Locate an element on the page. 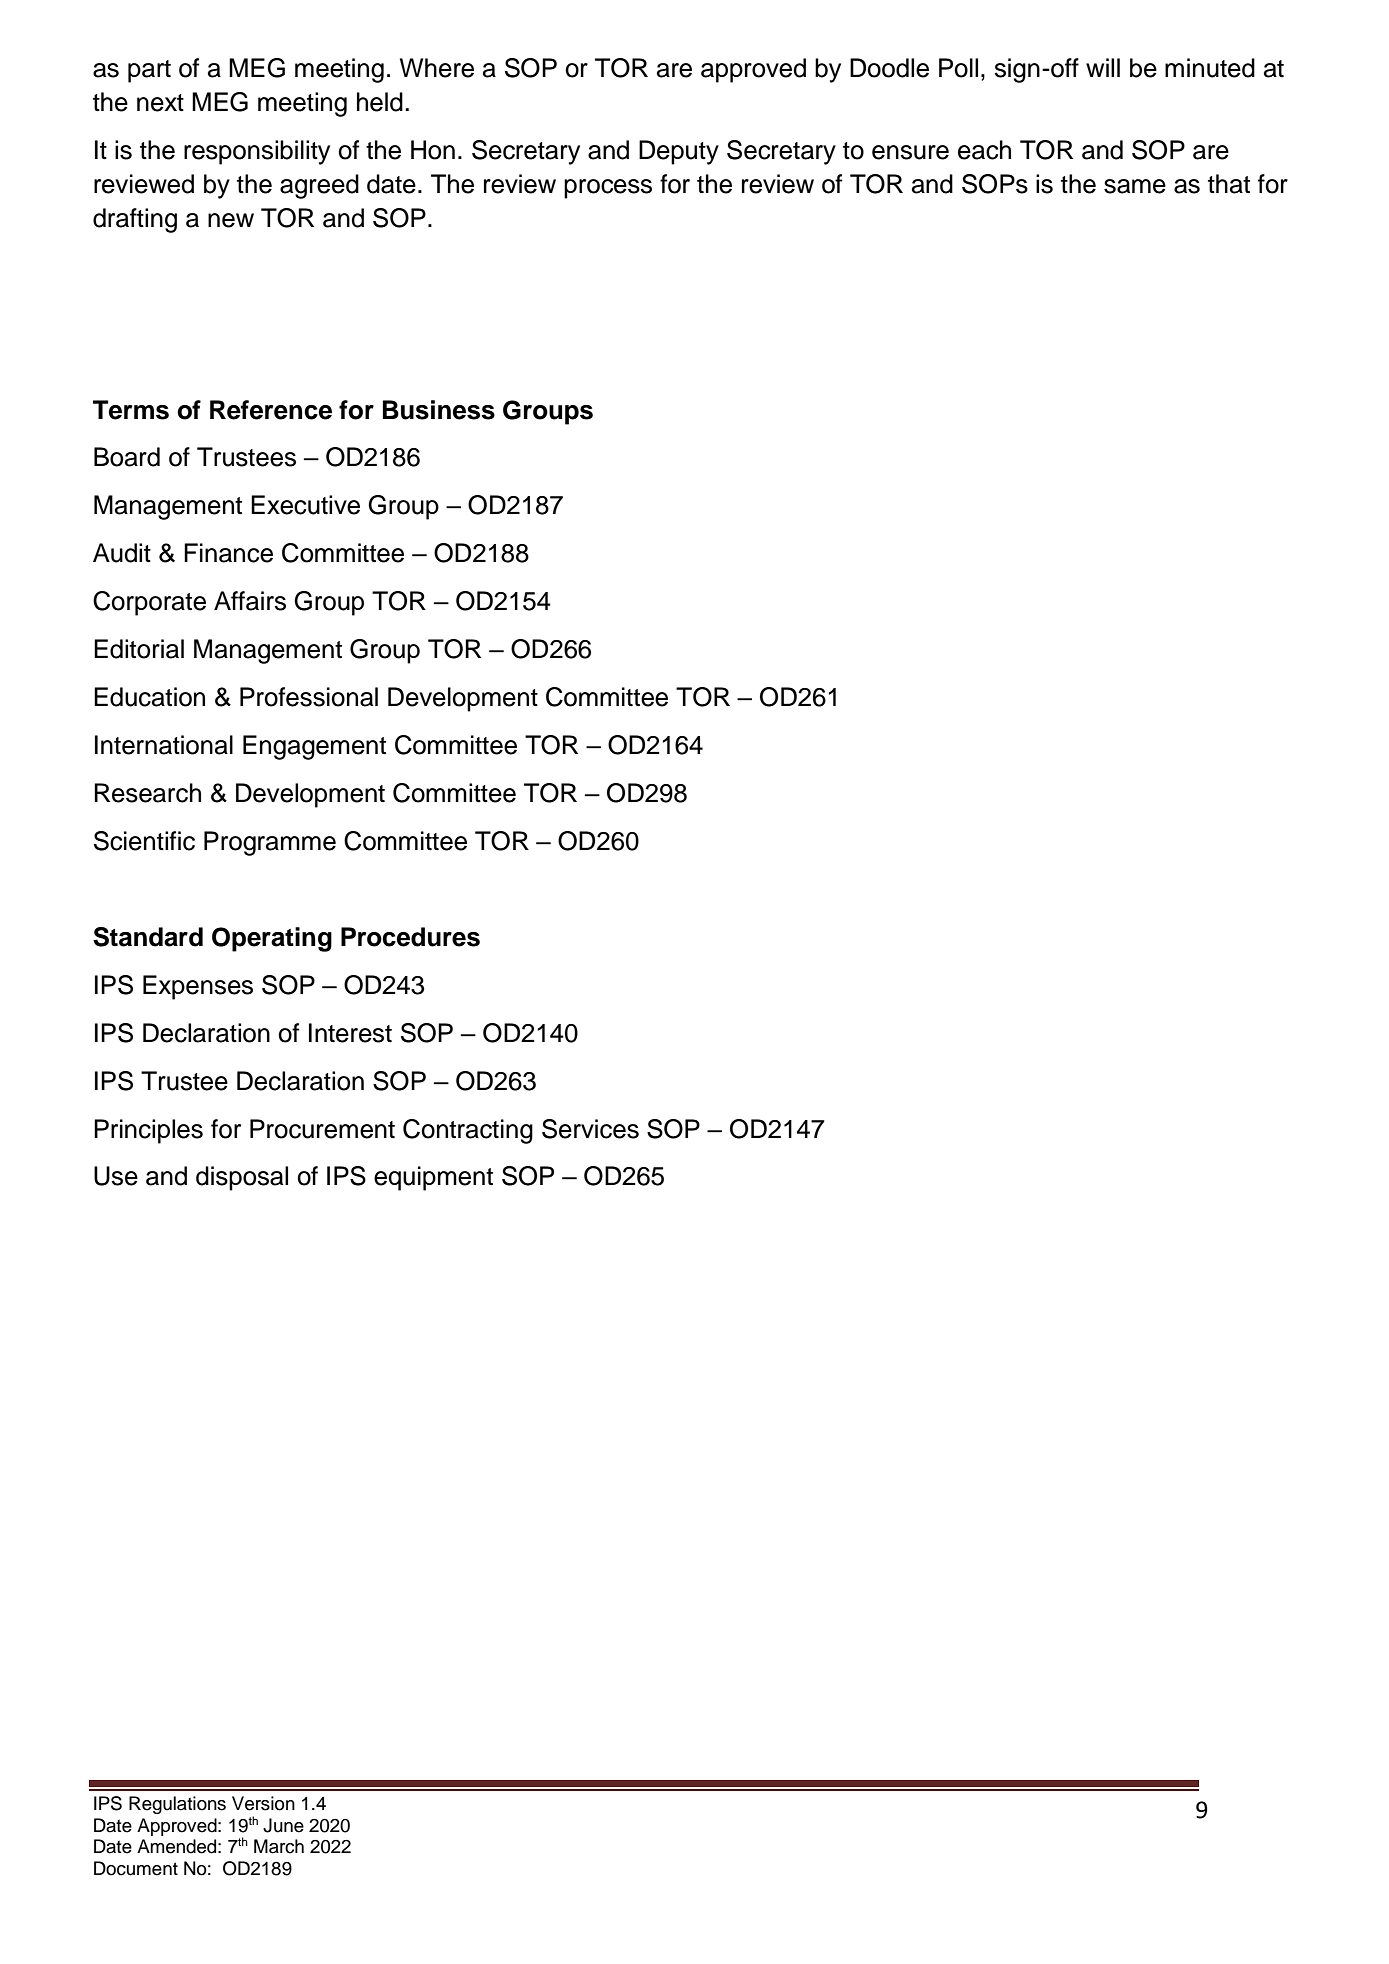  Version is located at coordinates (263, 1803).
